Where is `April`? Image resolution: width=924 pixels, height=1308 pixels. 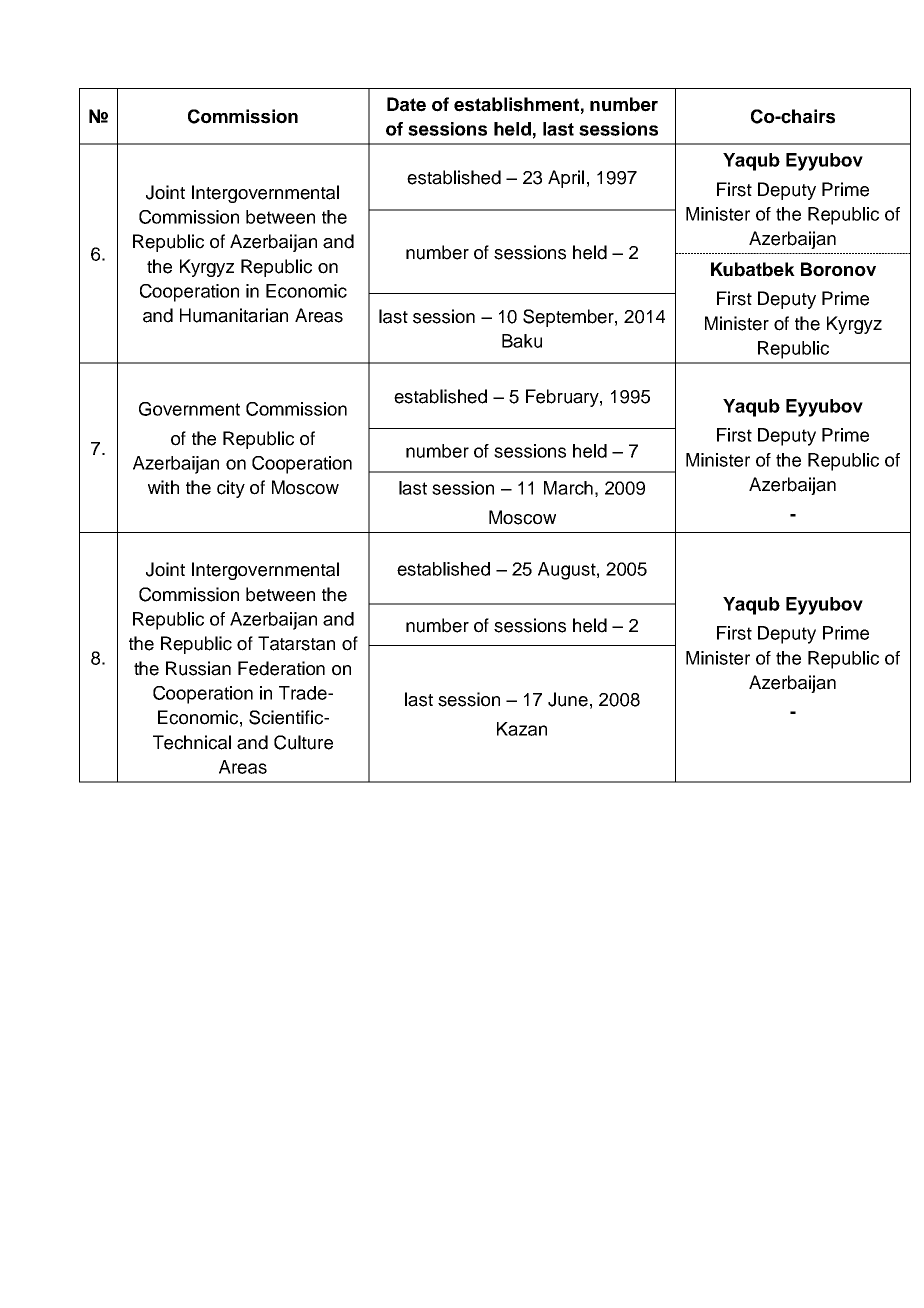 April is located at coordinates (566, 179).
